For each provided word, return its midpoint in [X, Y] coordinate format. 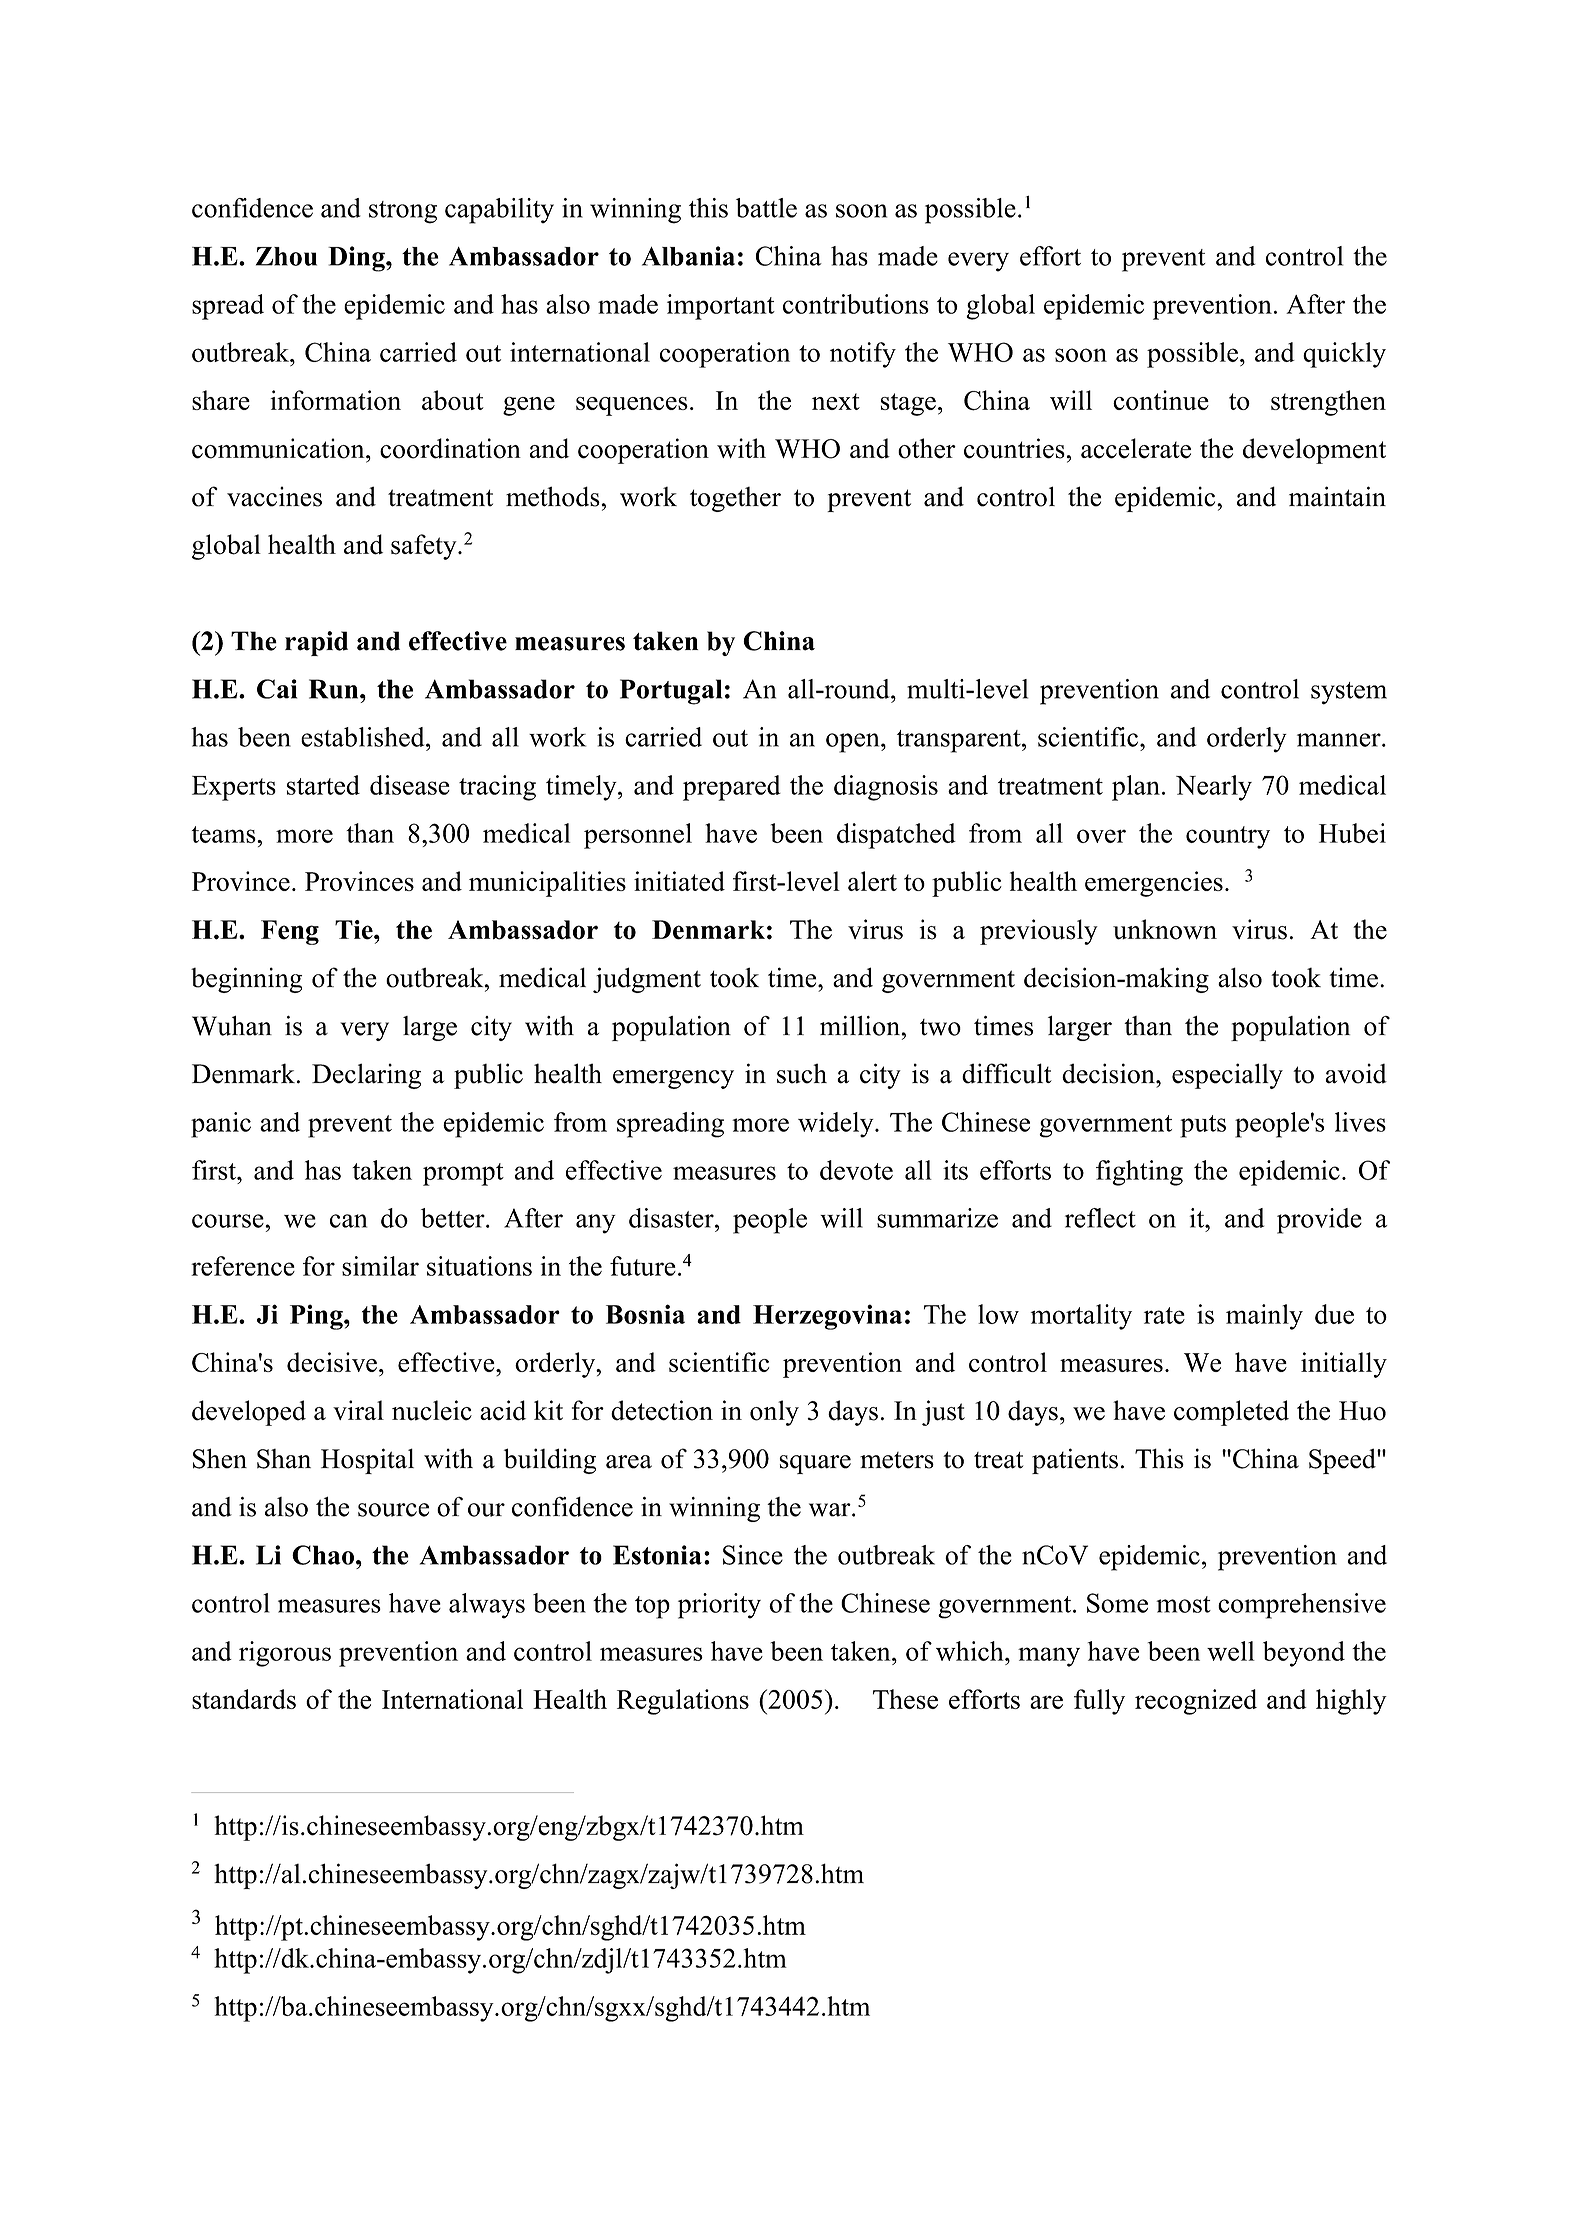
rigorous [285, 1654]
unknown [1165, 929]
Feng [290, 932]
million [861, 1025]
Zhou [286, 256]
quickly [1344, 355]
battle [766, 208]
